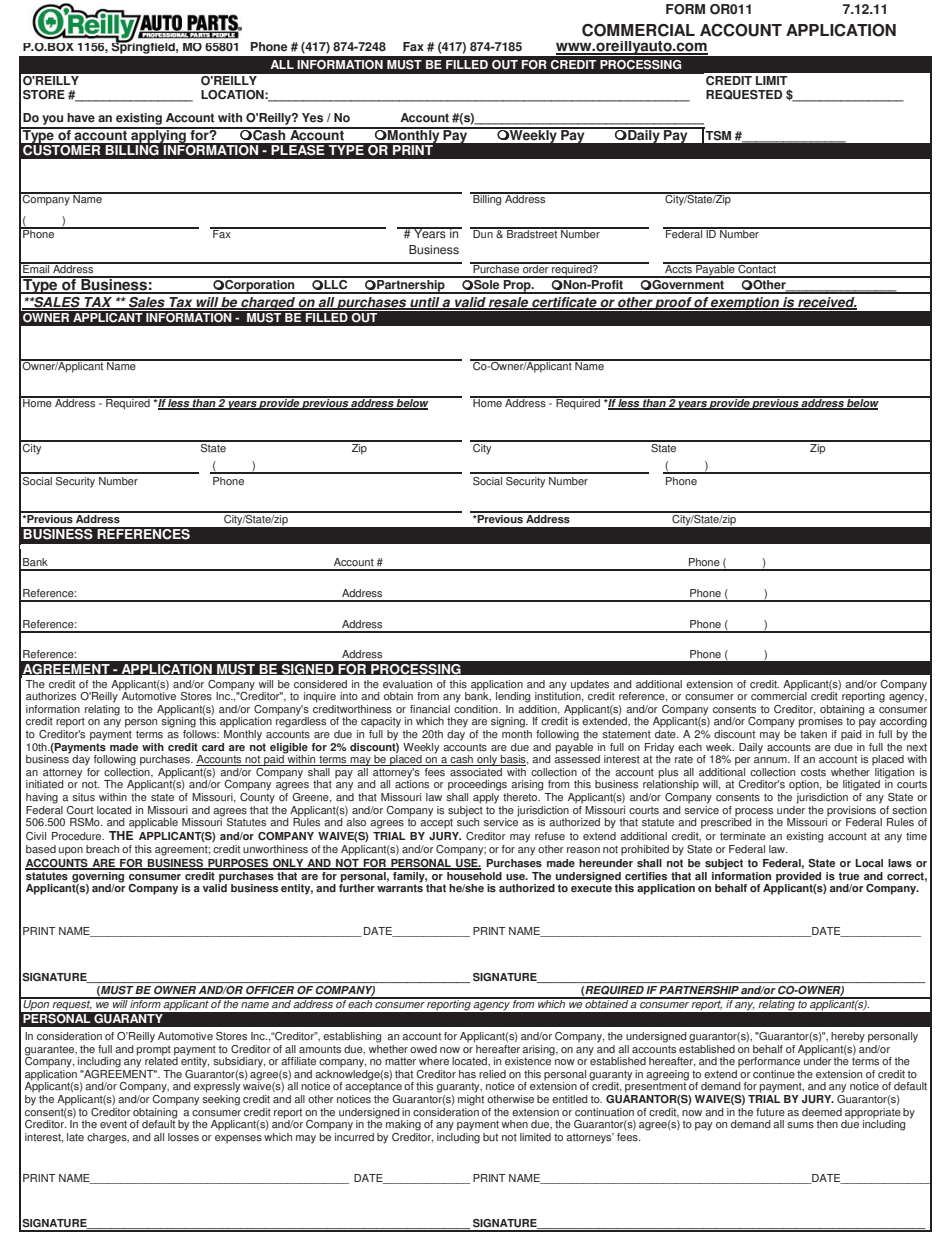 The height and width of the document is (1233, 952). What do you see at coordinates (407, 684) in the document?
I see `evaluation` at bounding box center [407, 684].
